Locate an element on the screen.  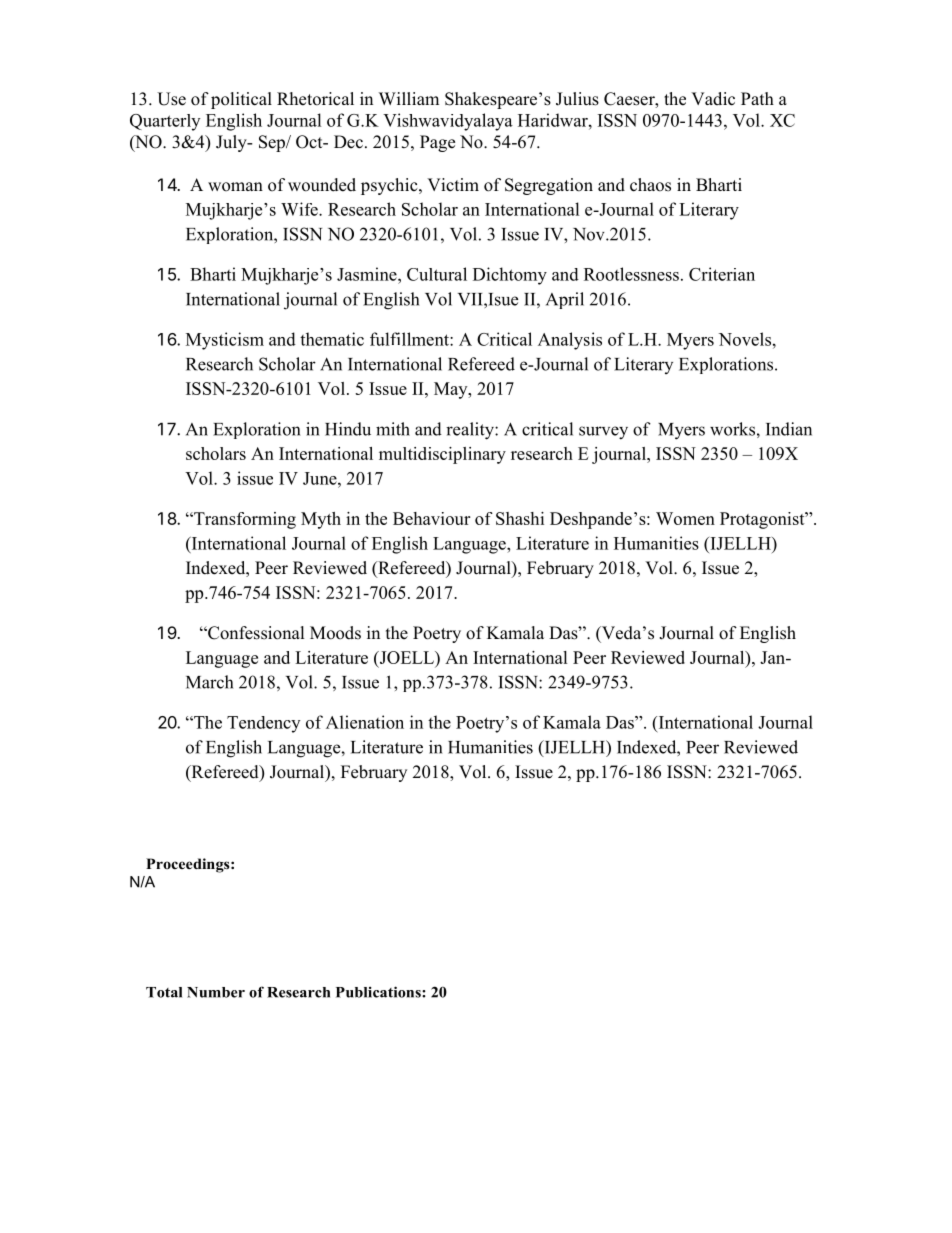
Rootlessness is located at coordinates (631, 274).
